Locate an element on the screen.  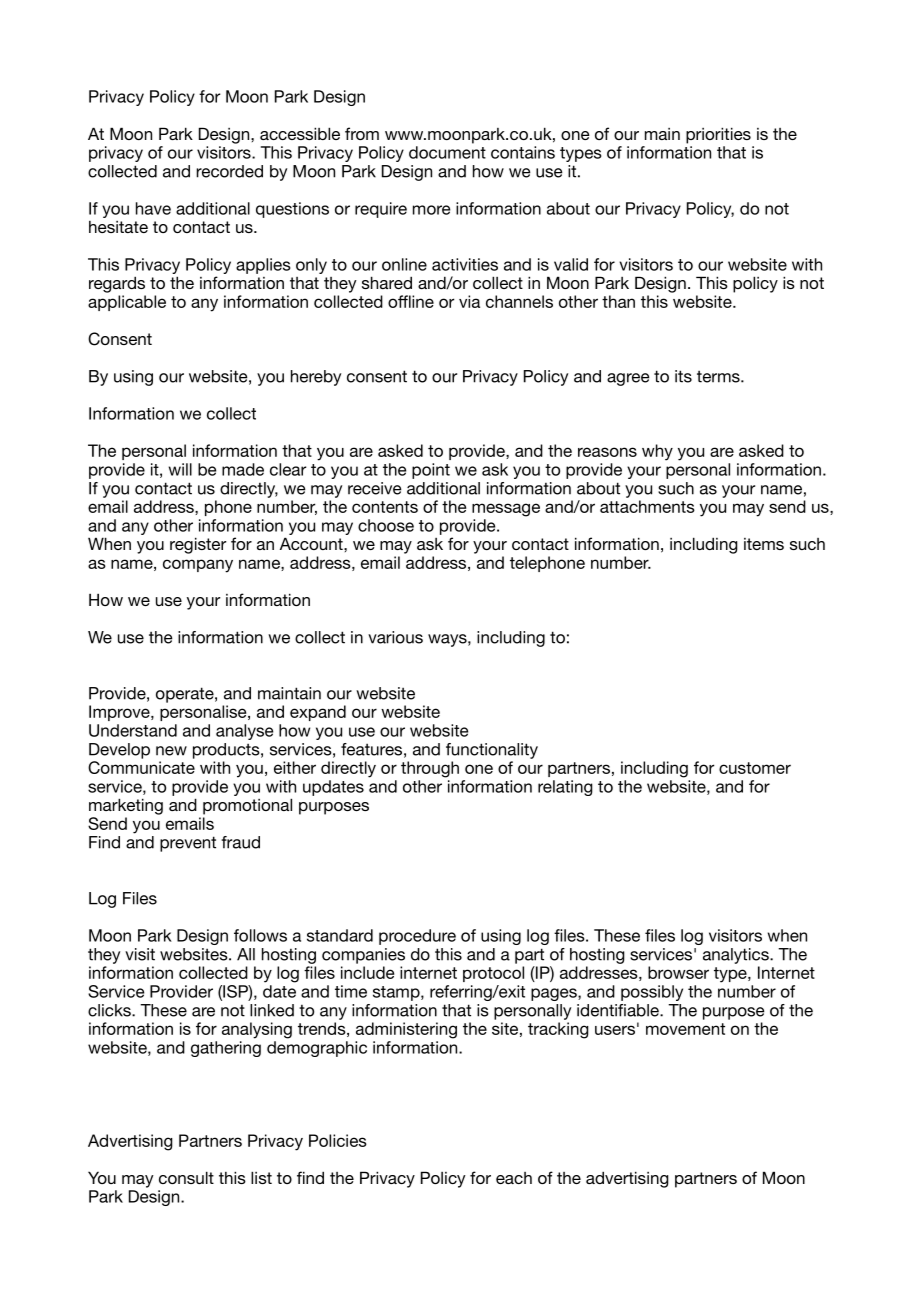
prevent is located at coordinates (188, 844).
